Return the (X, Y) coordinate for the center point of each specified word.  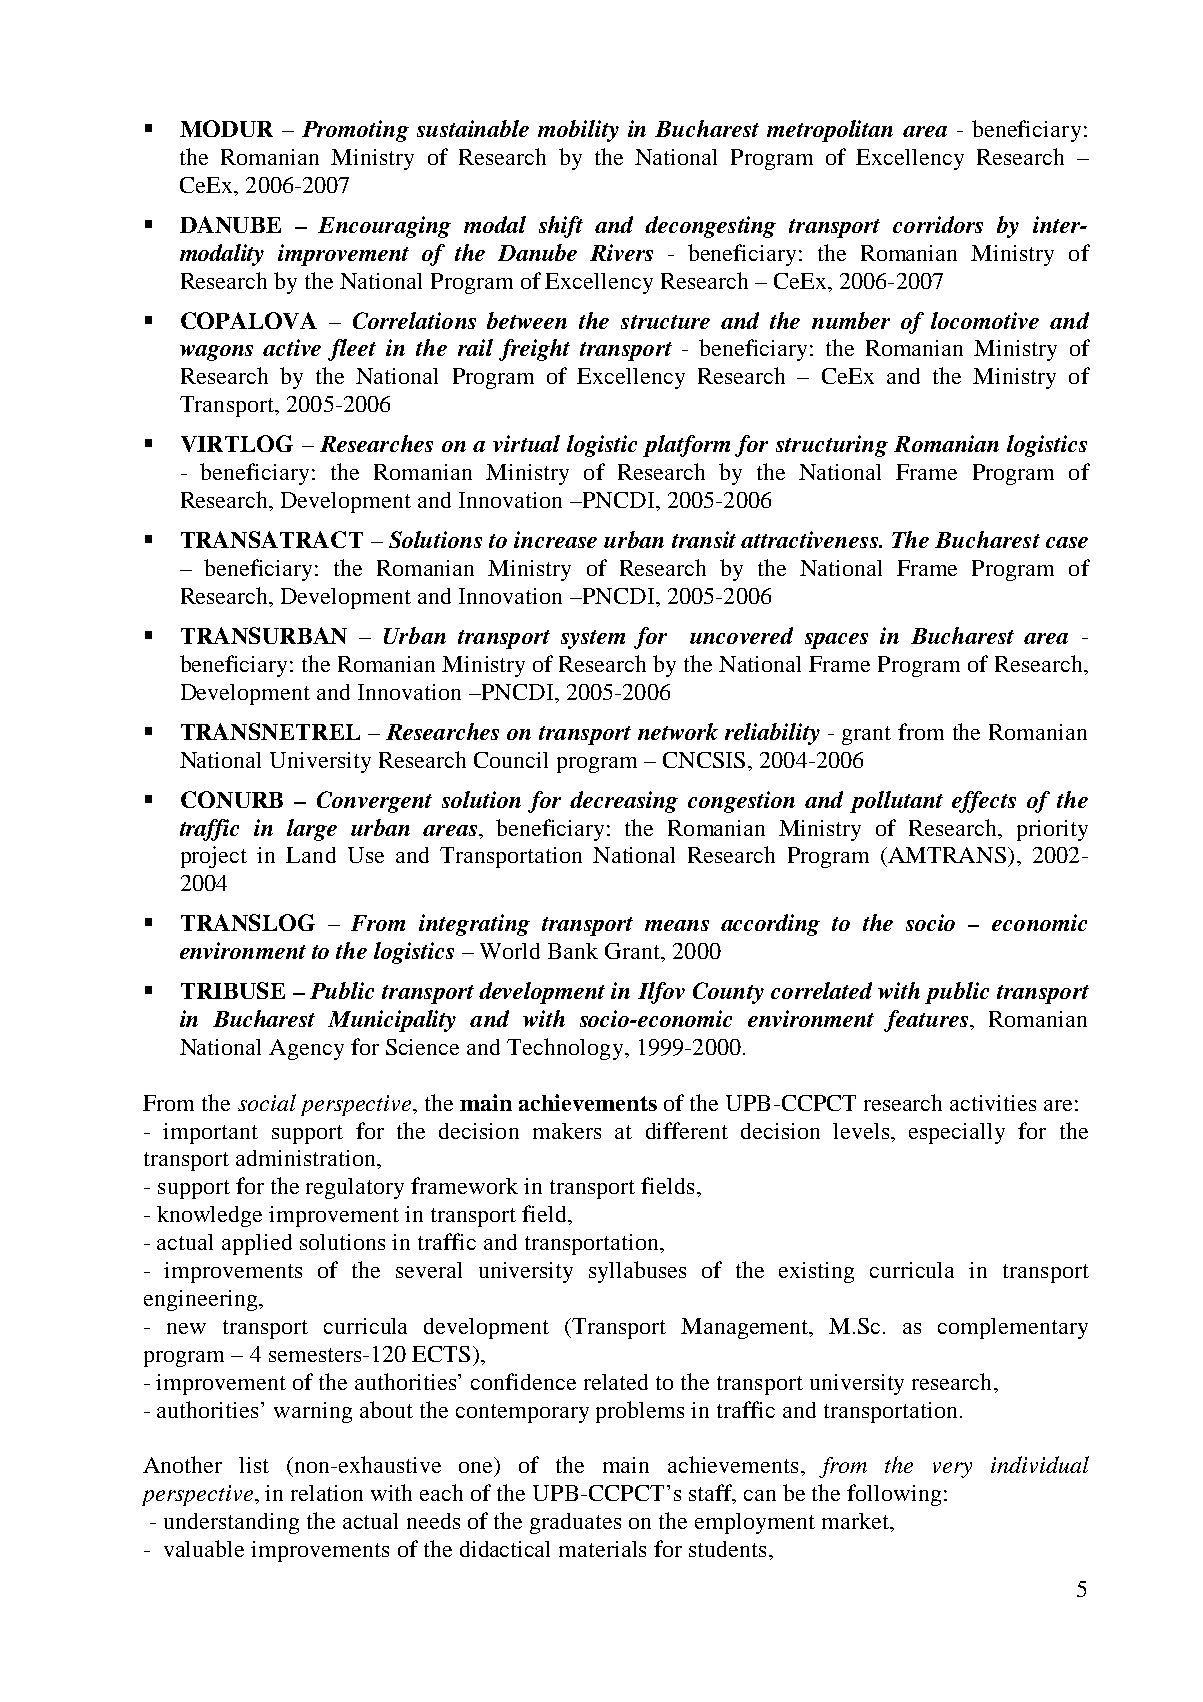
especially (957, 1133)
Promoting (355, 131)
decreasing (624, 802)
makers (567, 1131)
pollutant (896, 802)
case (1067, 542)
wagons (216, 353)
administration (307, 1158)
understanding (231, 1523)
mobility (578, 131)
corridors (938, 224)
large (312, 830)
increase (555, 539)
